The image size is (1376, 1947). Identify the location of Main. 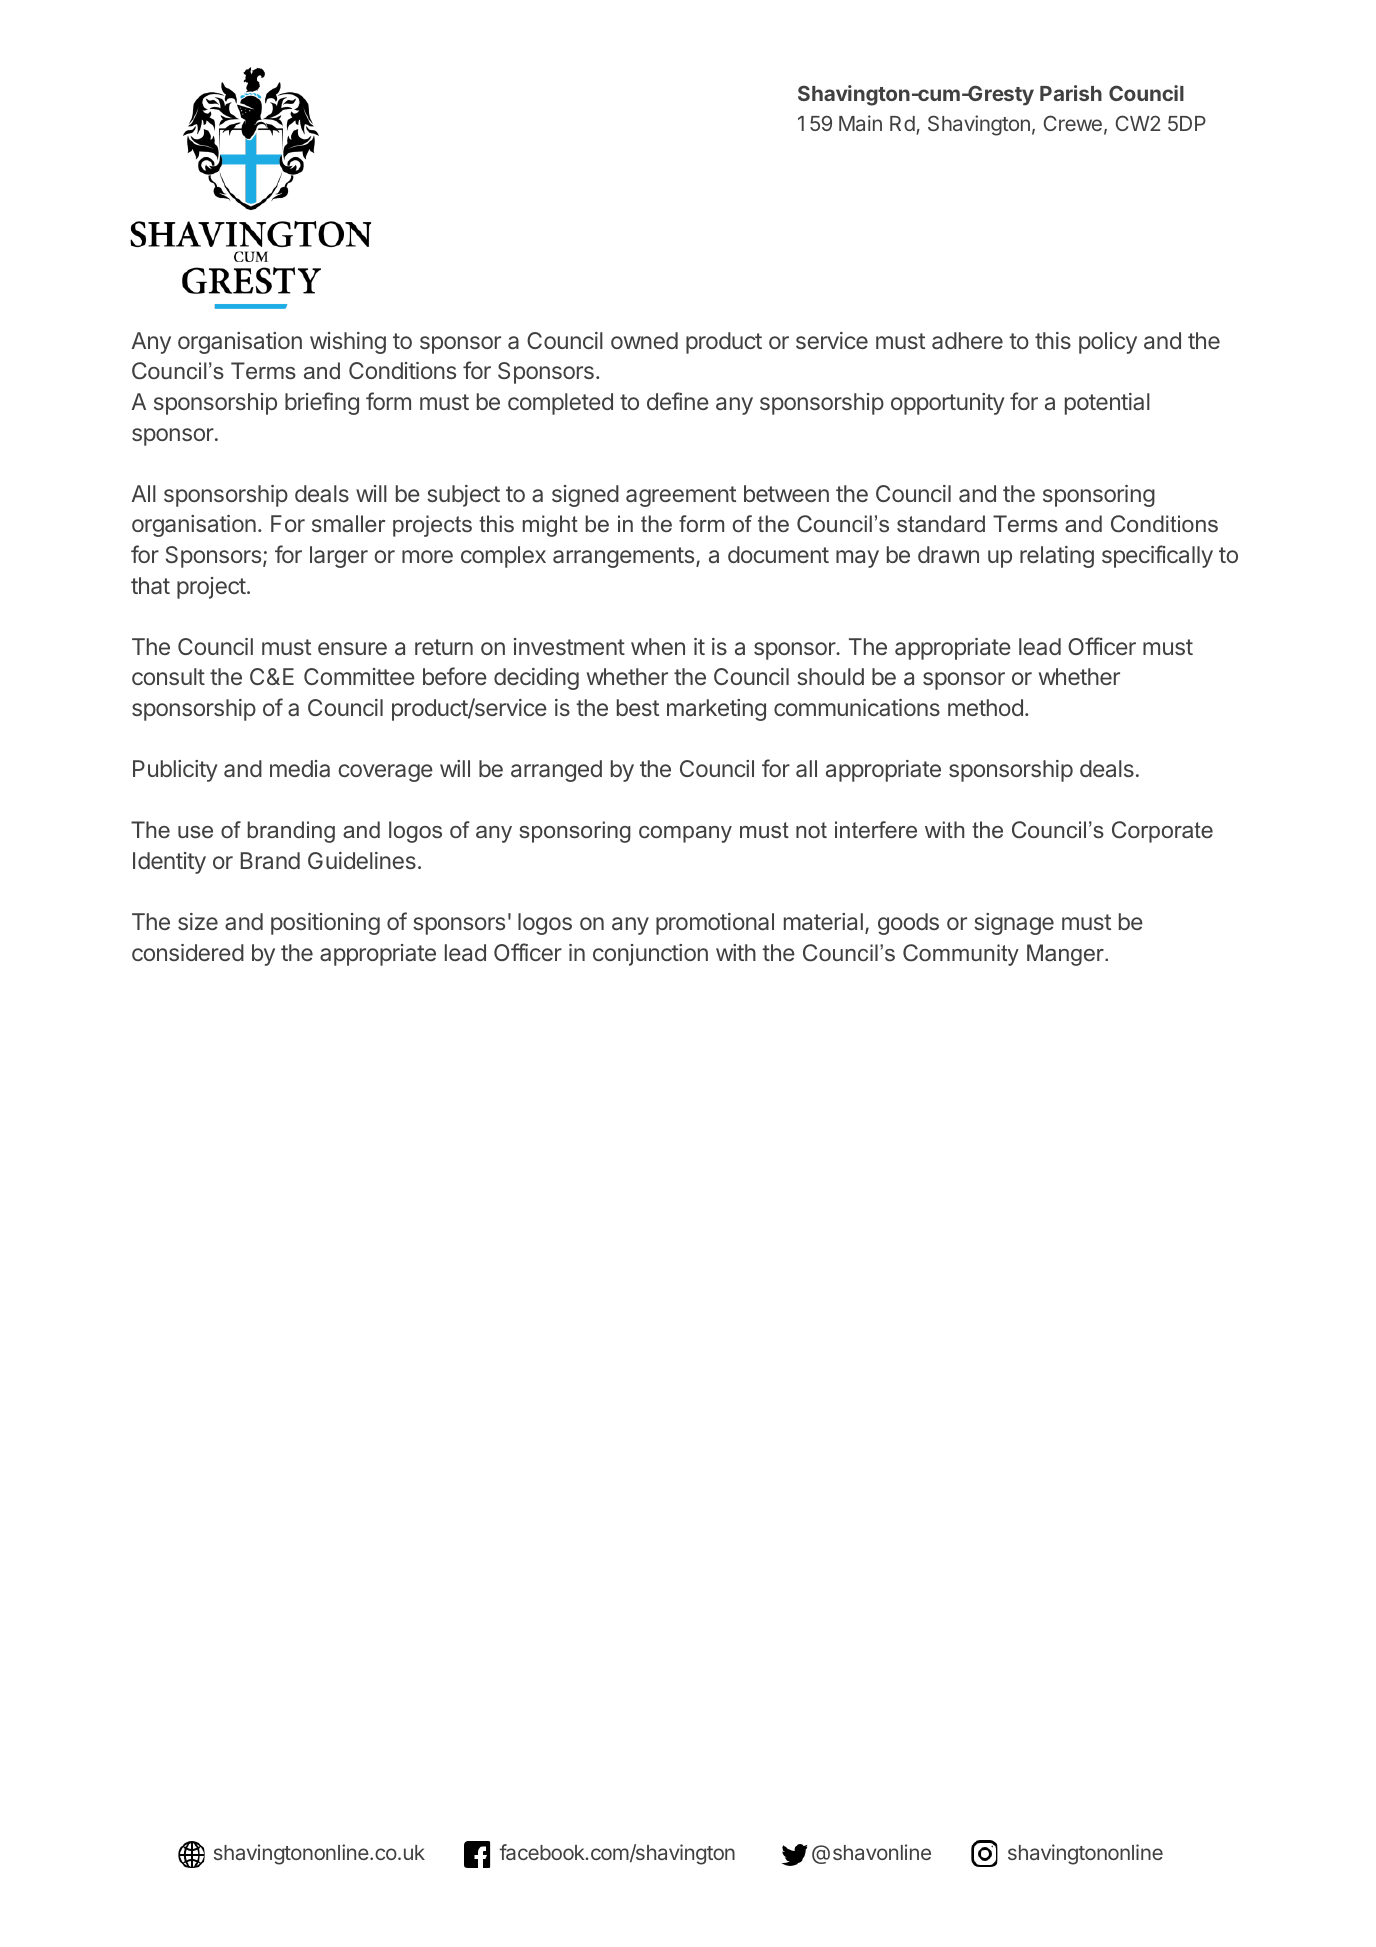
(860, 123).
